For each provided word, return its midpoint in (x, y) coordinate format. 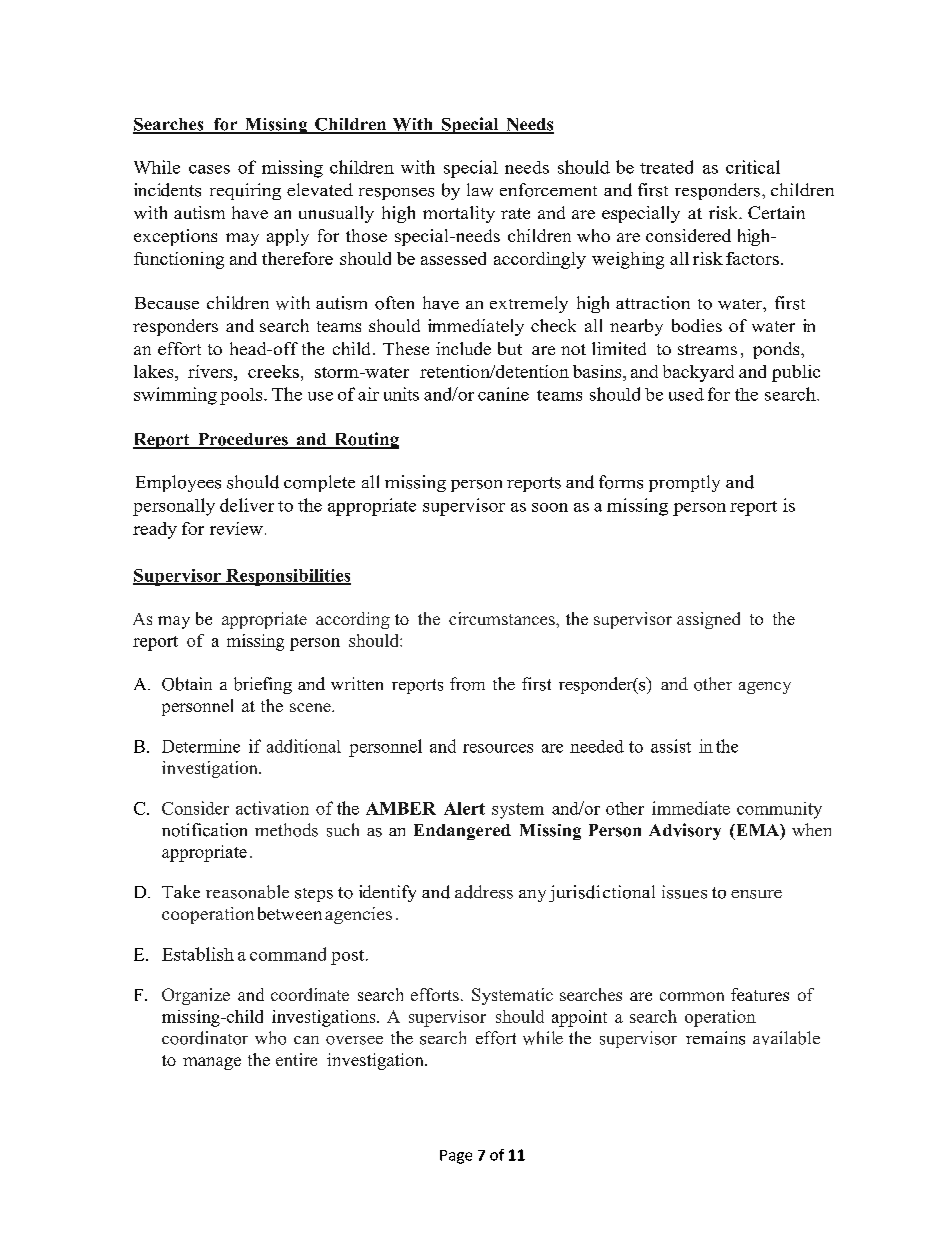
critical (753, 167)
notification (204, 830)
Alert (464, 808)
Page (456, 1157)
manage (212, 1063)
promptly (684, 483)
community (779, 810)
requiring (245, 191)
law (480, 190)
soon (550, 507)
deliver (247, 505)
